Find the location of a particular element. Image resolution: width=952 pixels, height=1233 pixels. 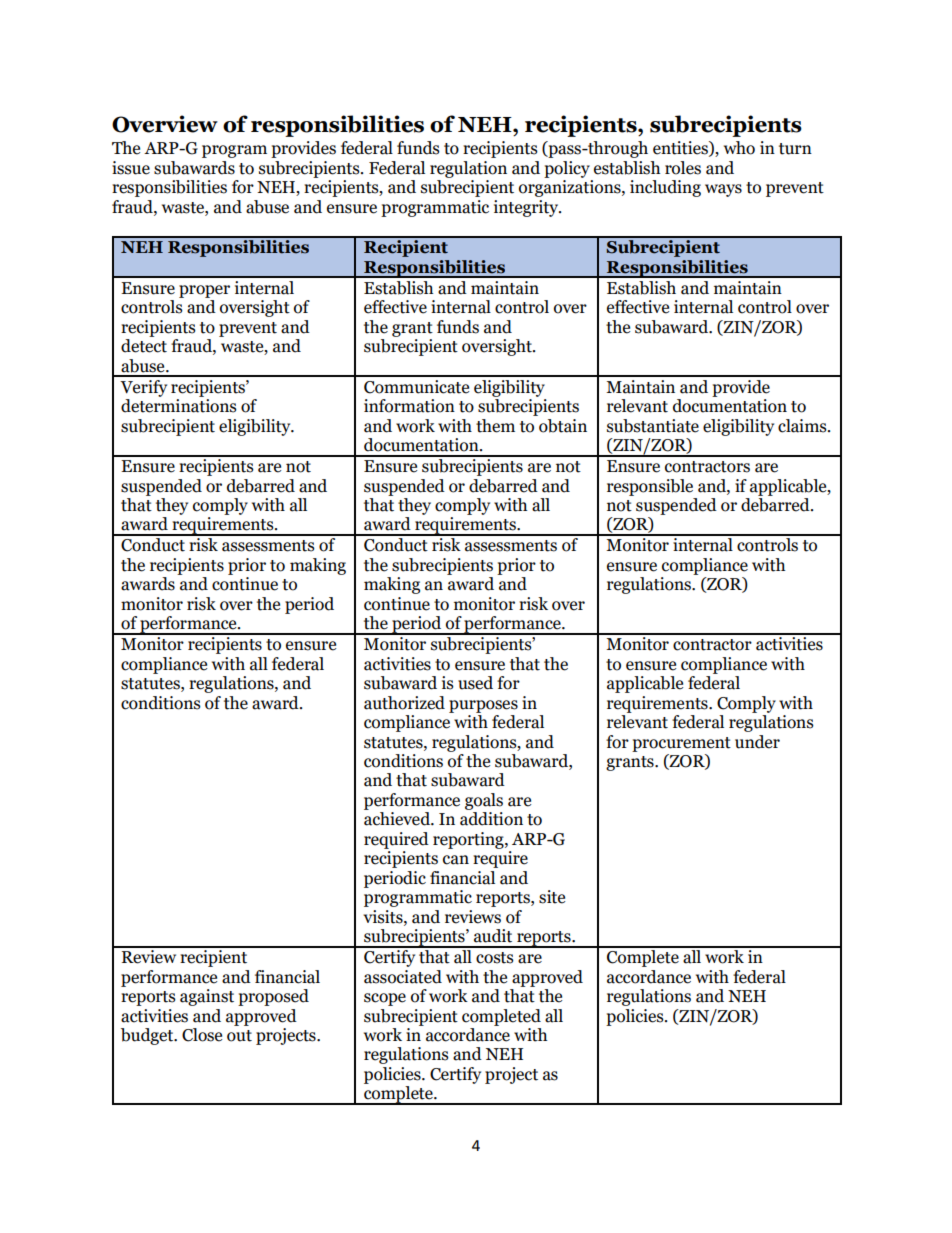

against is located at coordinates (207, 997).
